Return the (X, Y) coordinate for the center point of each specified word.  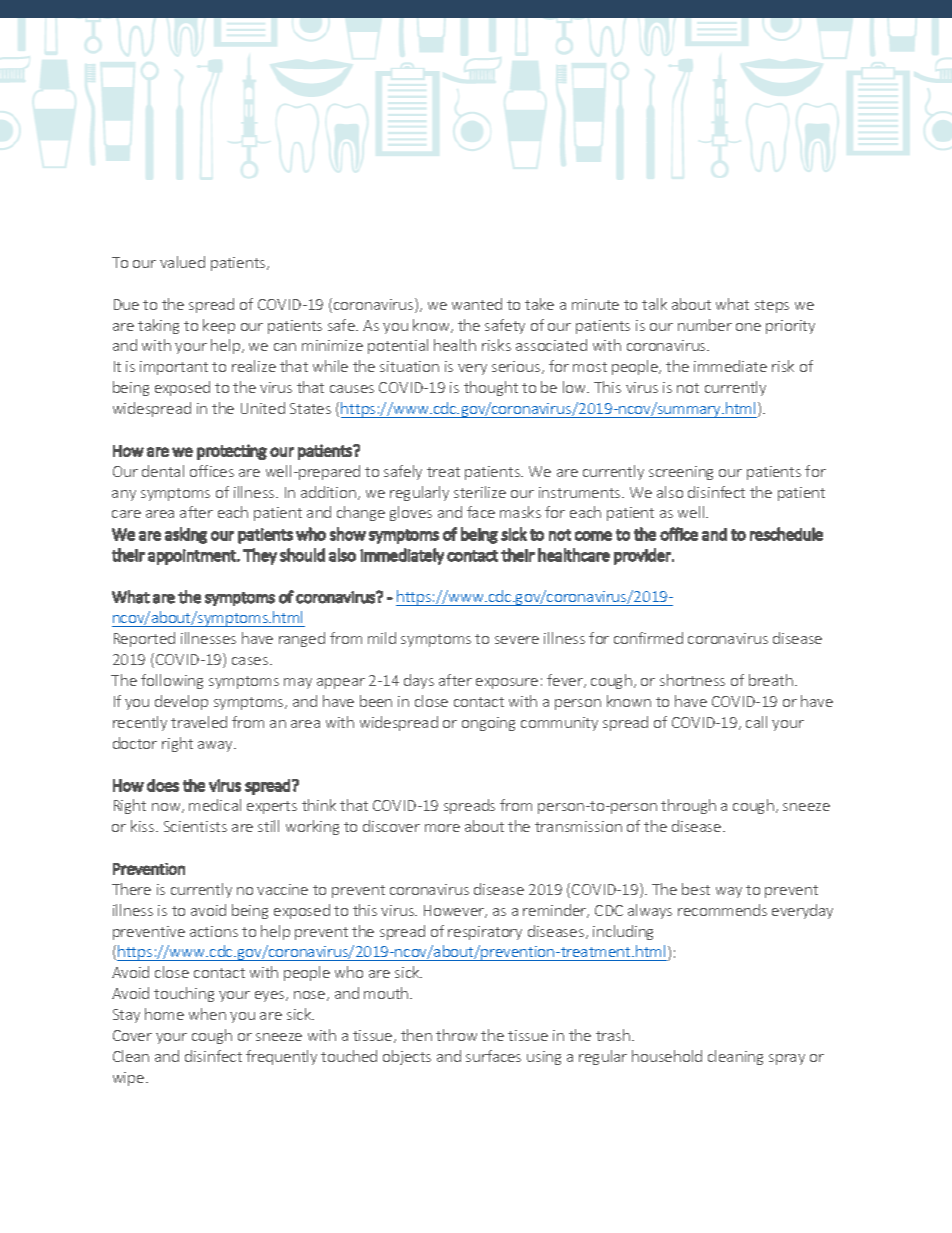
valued (182, 262)
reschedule (786, 534)
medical (215, 805)
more (442, 828)
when (207, 1014)
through (688, 806)
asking (186, 535)
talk (654, 304)
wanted (477, 304)
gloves (411, 513)
